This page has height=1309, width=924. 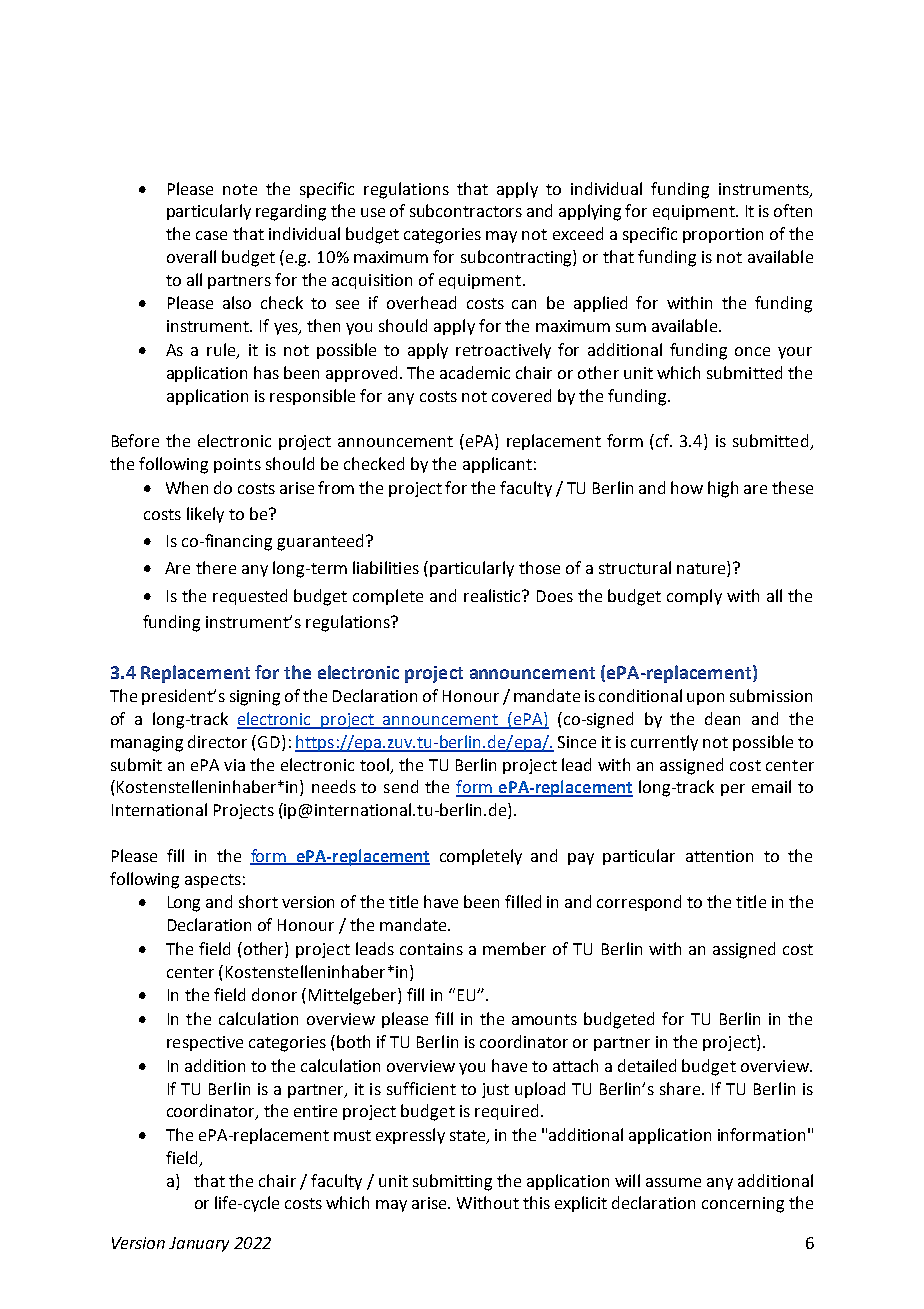 What do you see at coordinates (213, 881) in the page?
I see `aspects` at bounding box center [213, 881].
